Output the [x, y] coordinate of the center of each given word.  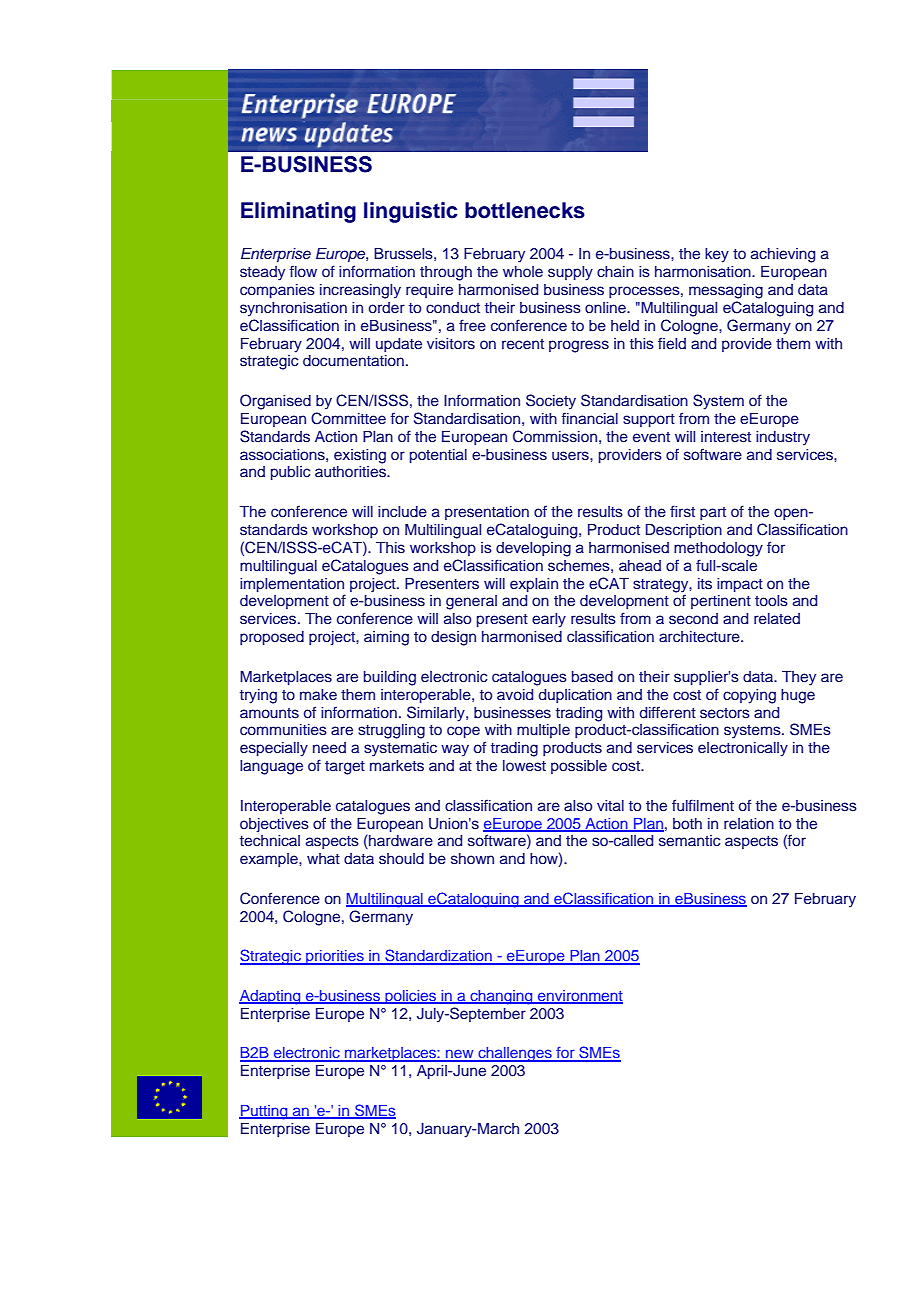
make [318, 694]
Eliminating [298, 212]
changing [501, 997]
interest [726, 437]
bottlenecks [525, 210]
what [323, 858]
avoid [515, 694]
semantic [689, 841]
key [717, 255]
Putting [264, 1112]
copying [749, 696]
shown [472, 859]
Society [551, 402]
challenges [515, 1054]
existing [360, 456]
